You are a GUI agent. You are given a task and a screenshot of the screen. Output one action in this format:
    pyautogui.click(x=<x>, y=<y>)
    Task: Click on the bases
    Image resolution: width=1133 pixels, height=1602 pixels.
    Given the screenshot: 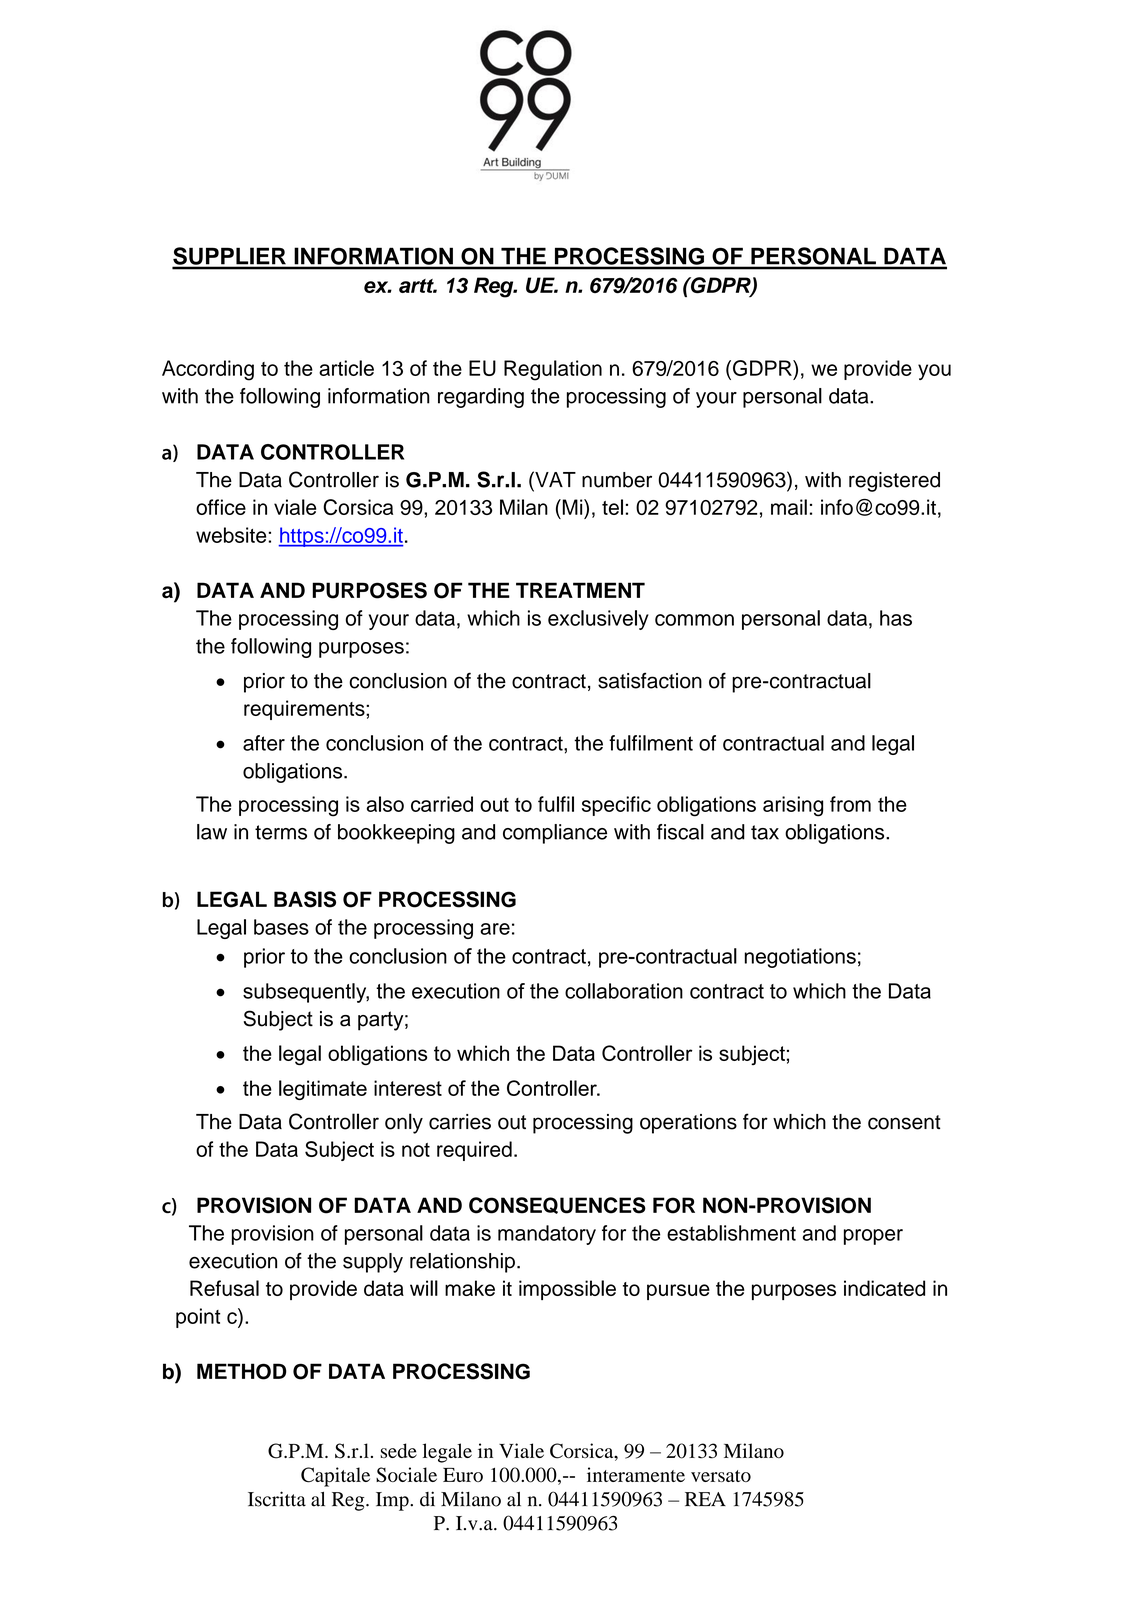 What is the action you would take?
    pyautogui.click(x=281, y=927)
